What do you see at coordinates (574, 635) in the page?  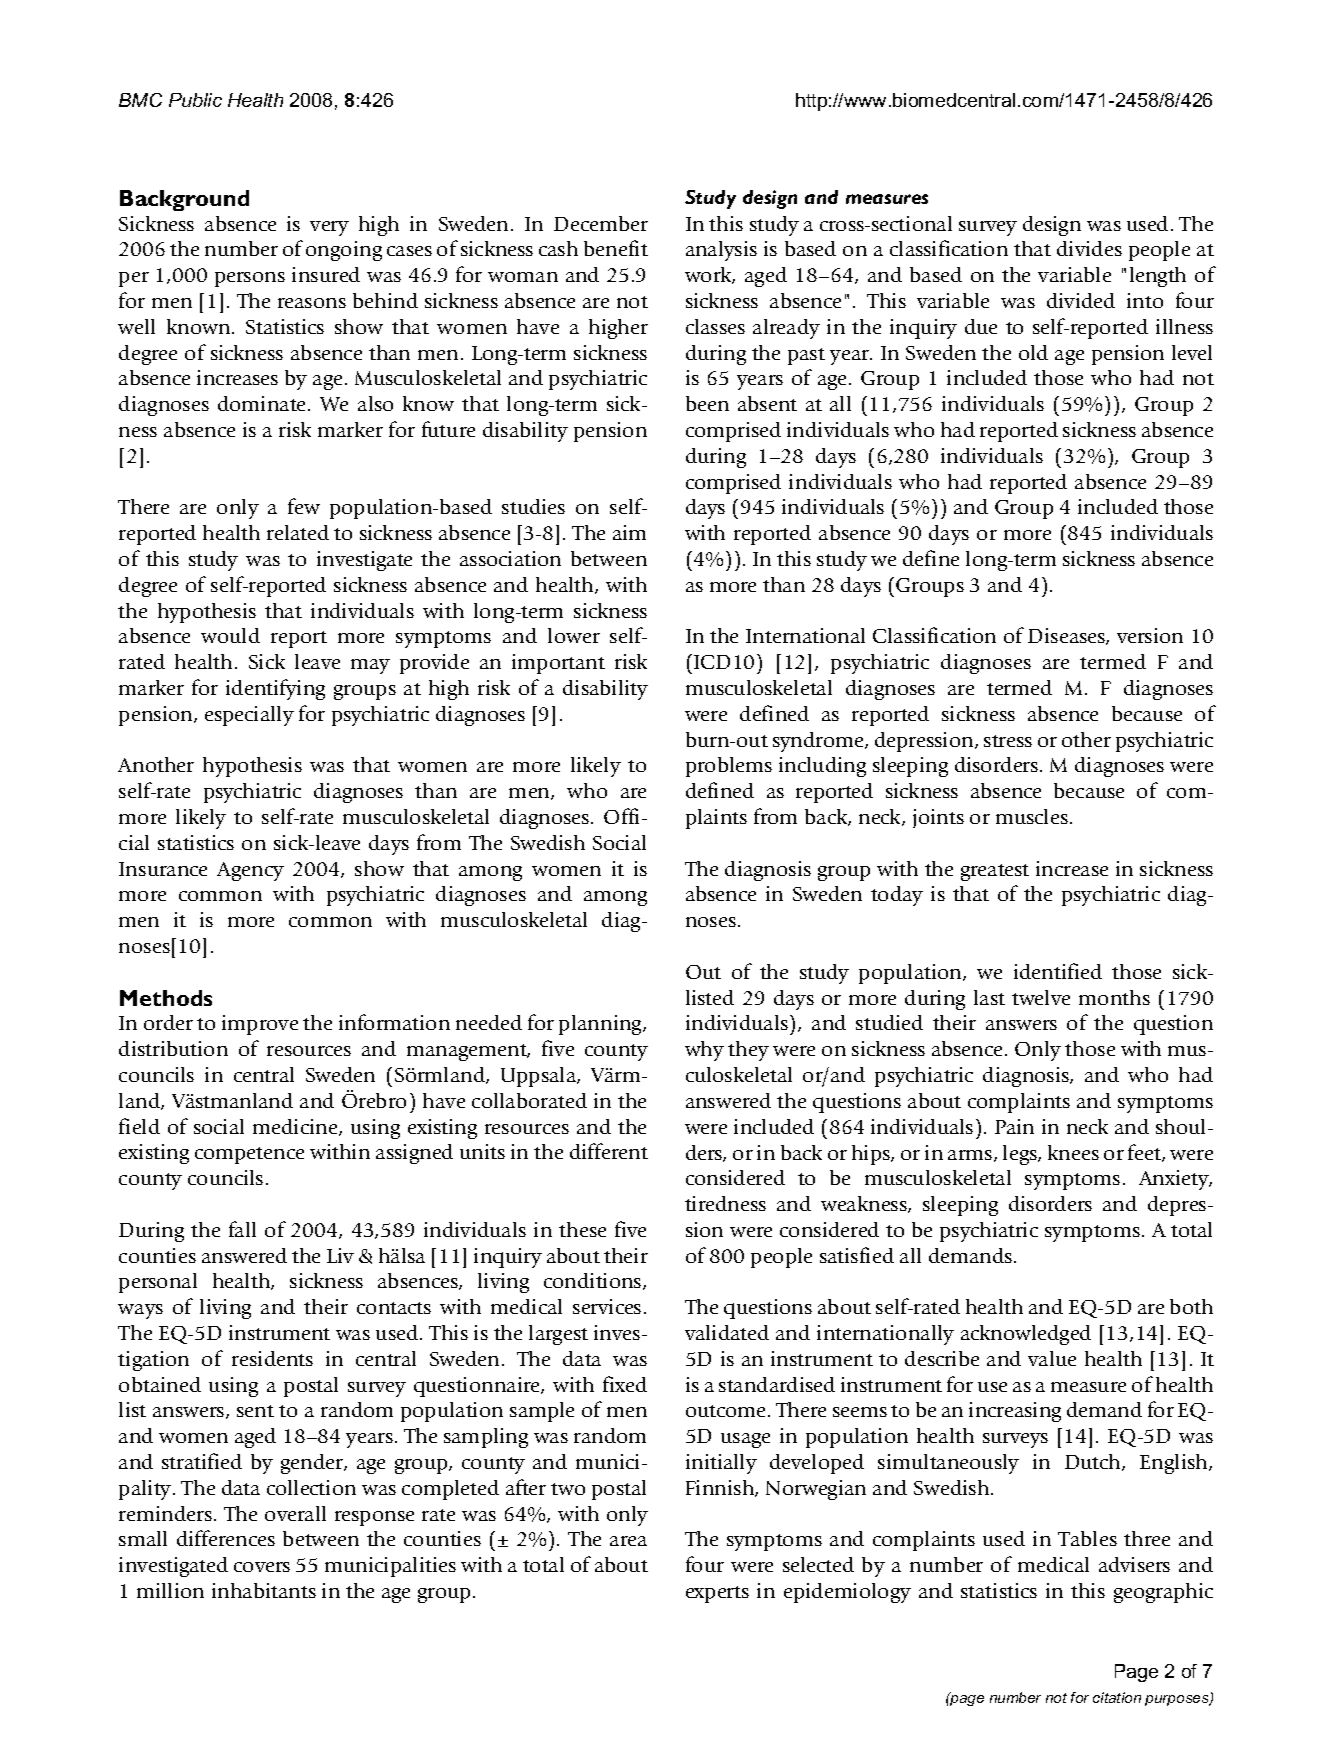 I see `lower` at bounding box center [574, 635].
